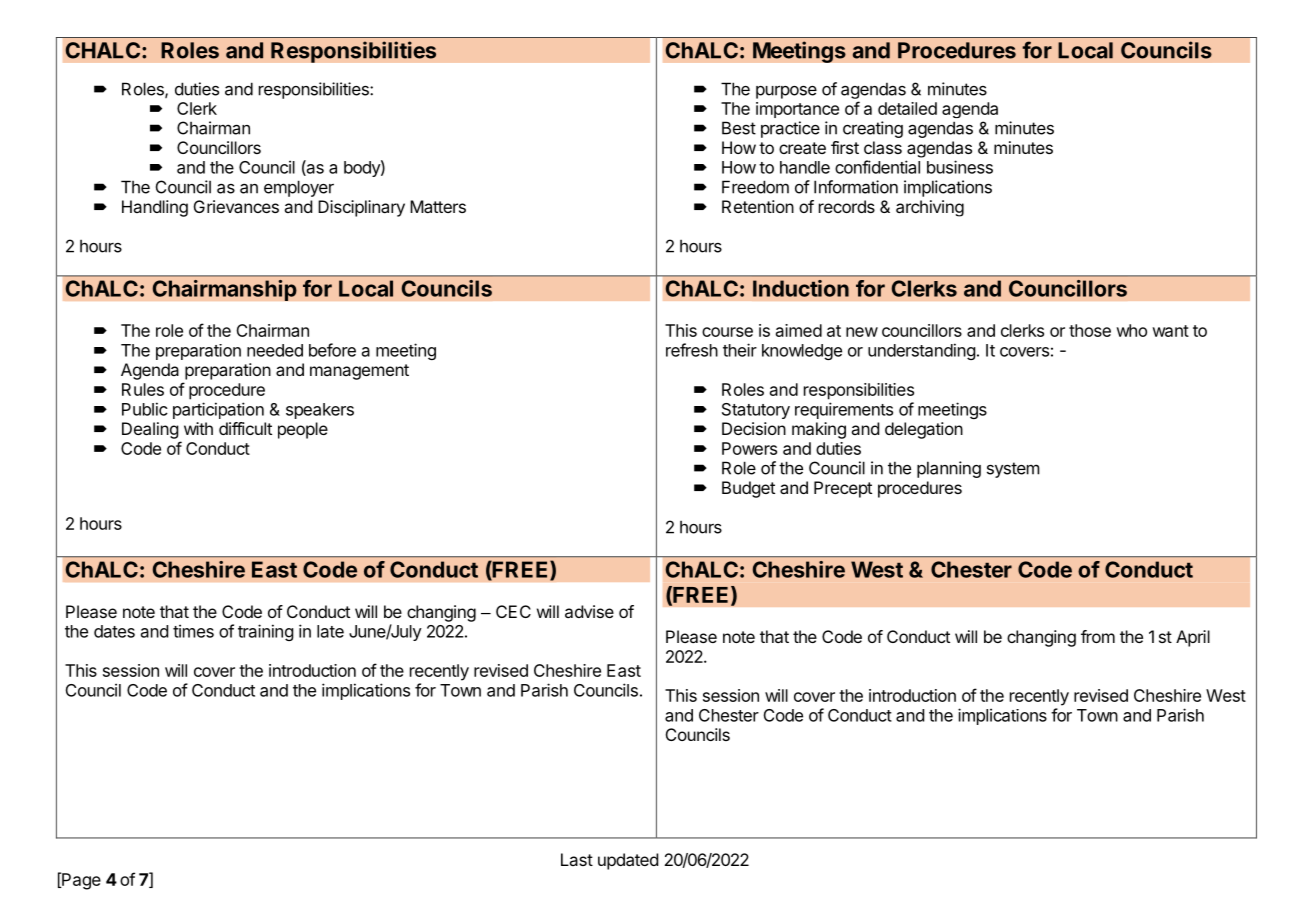 This screenshot has width=1308, height=924. Describe the element at coordinates (299, 188) in the screenshot. I see `employer` at that location.
